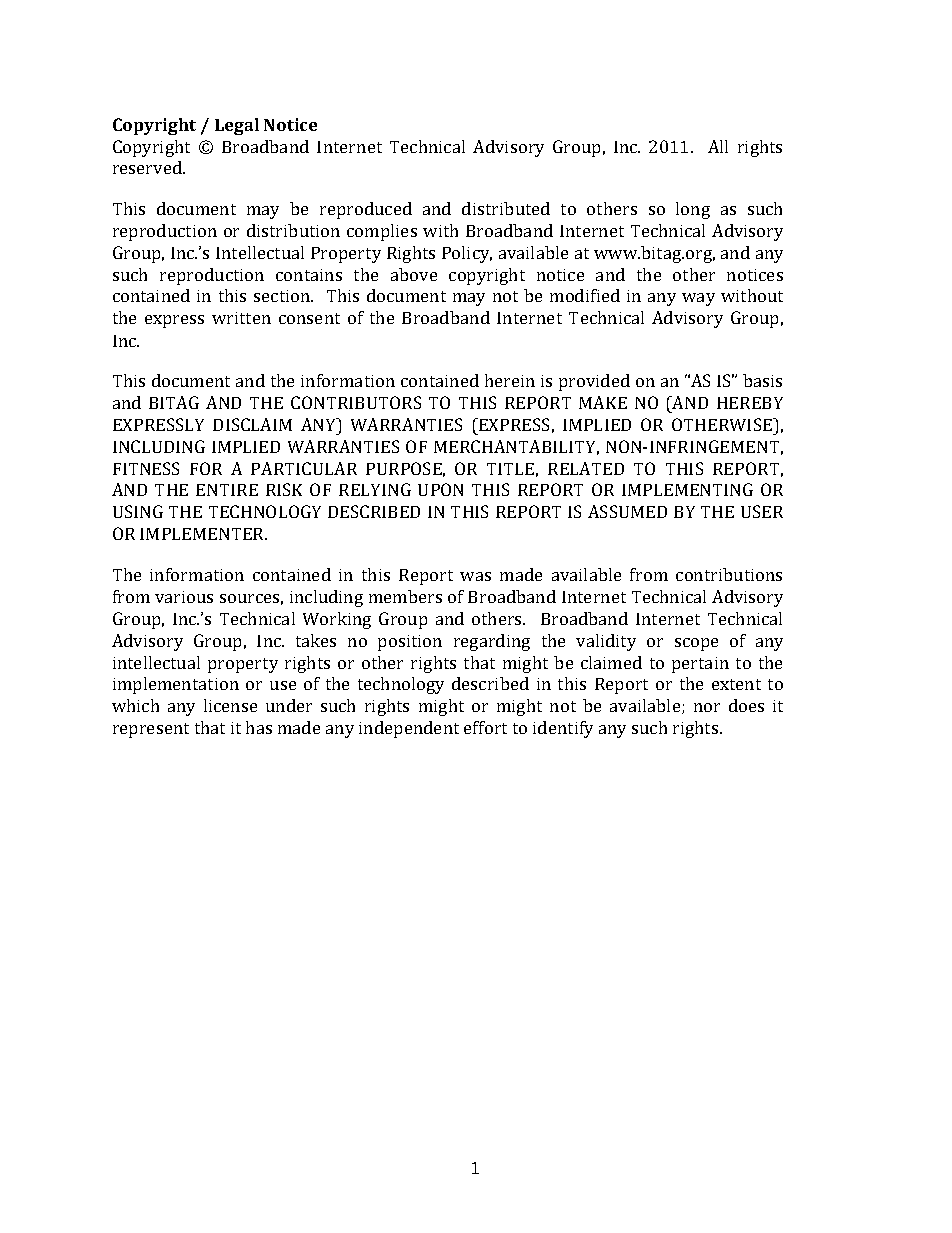 This image has width=952, height=1233. I want to click on written, so click(241, 318).
